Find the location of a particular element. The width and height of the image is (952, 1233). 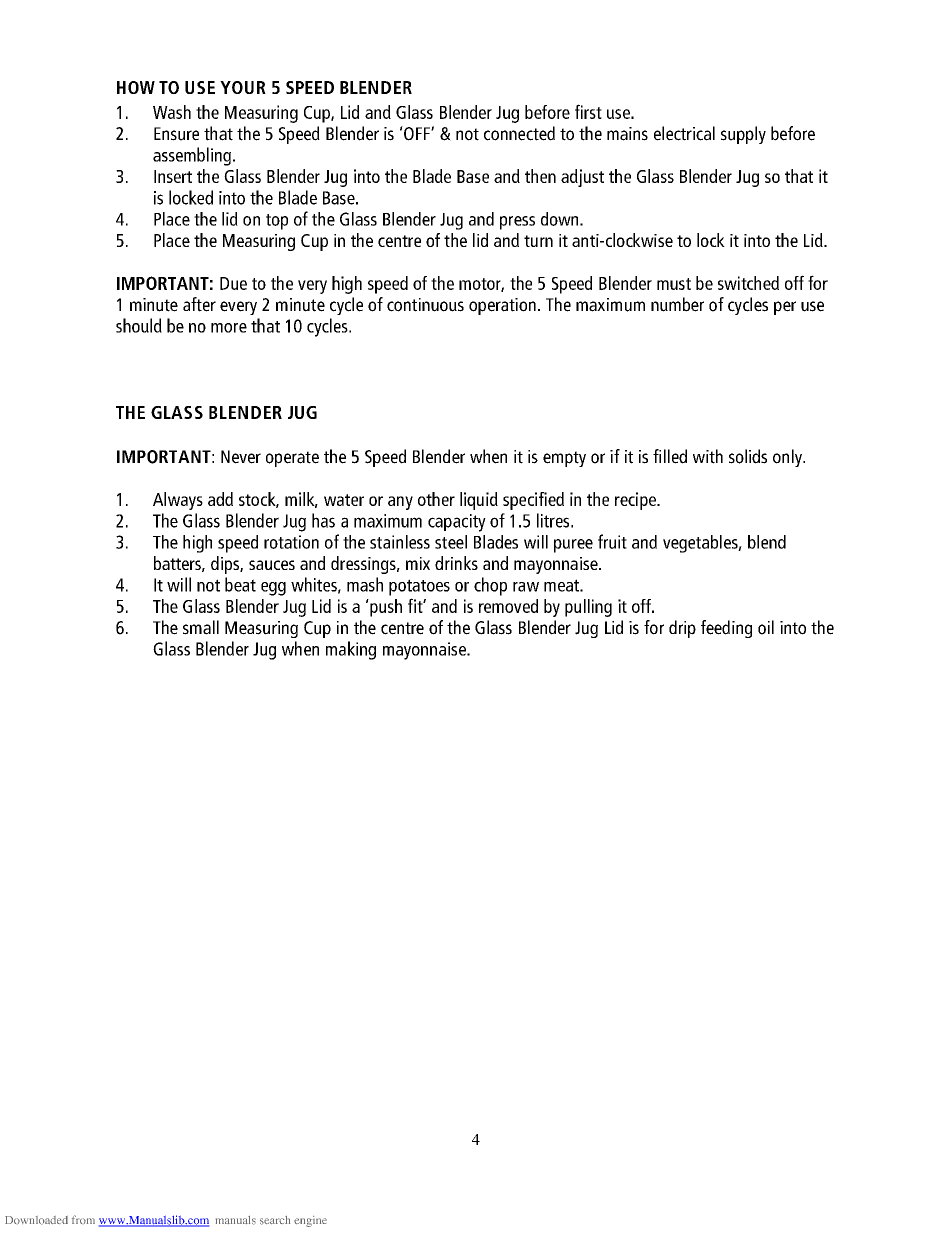

drip is located at coordinates (682, 629).
